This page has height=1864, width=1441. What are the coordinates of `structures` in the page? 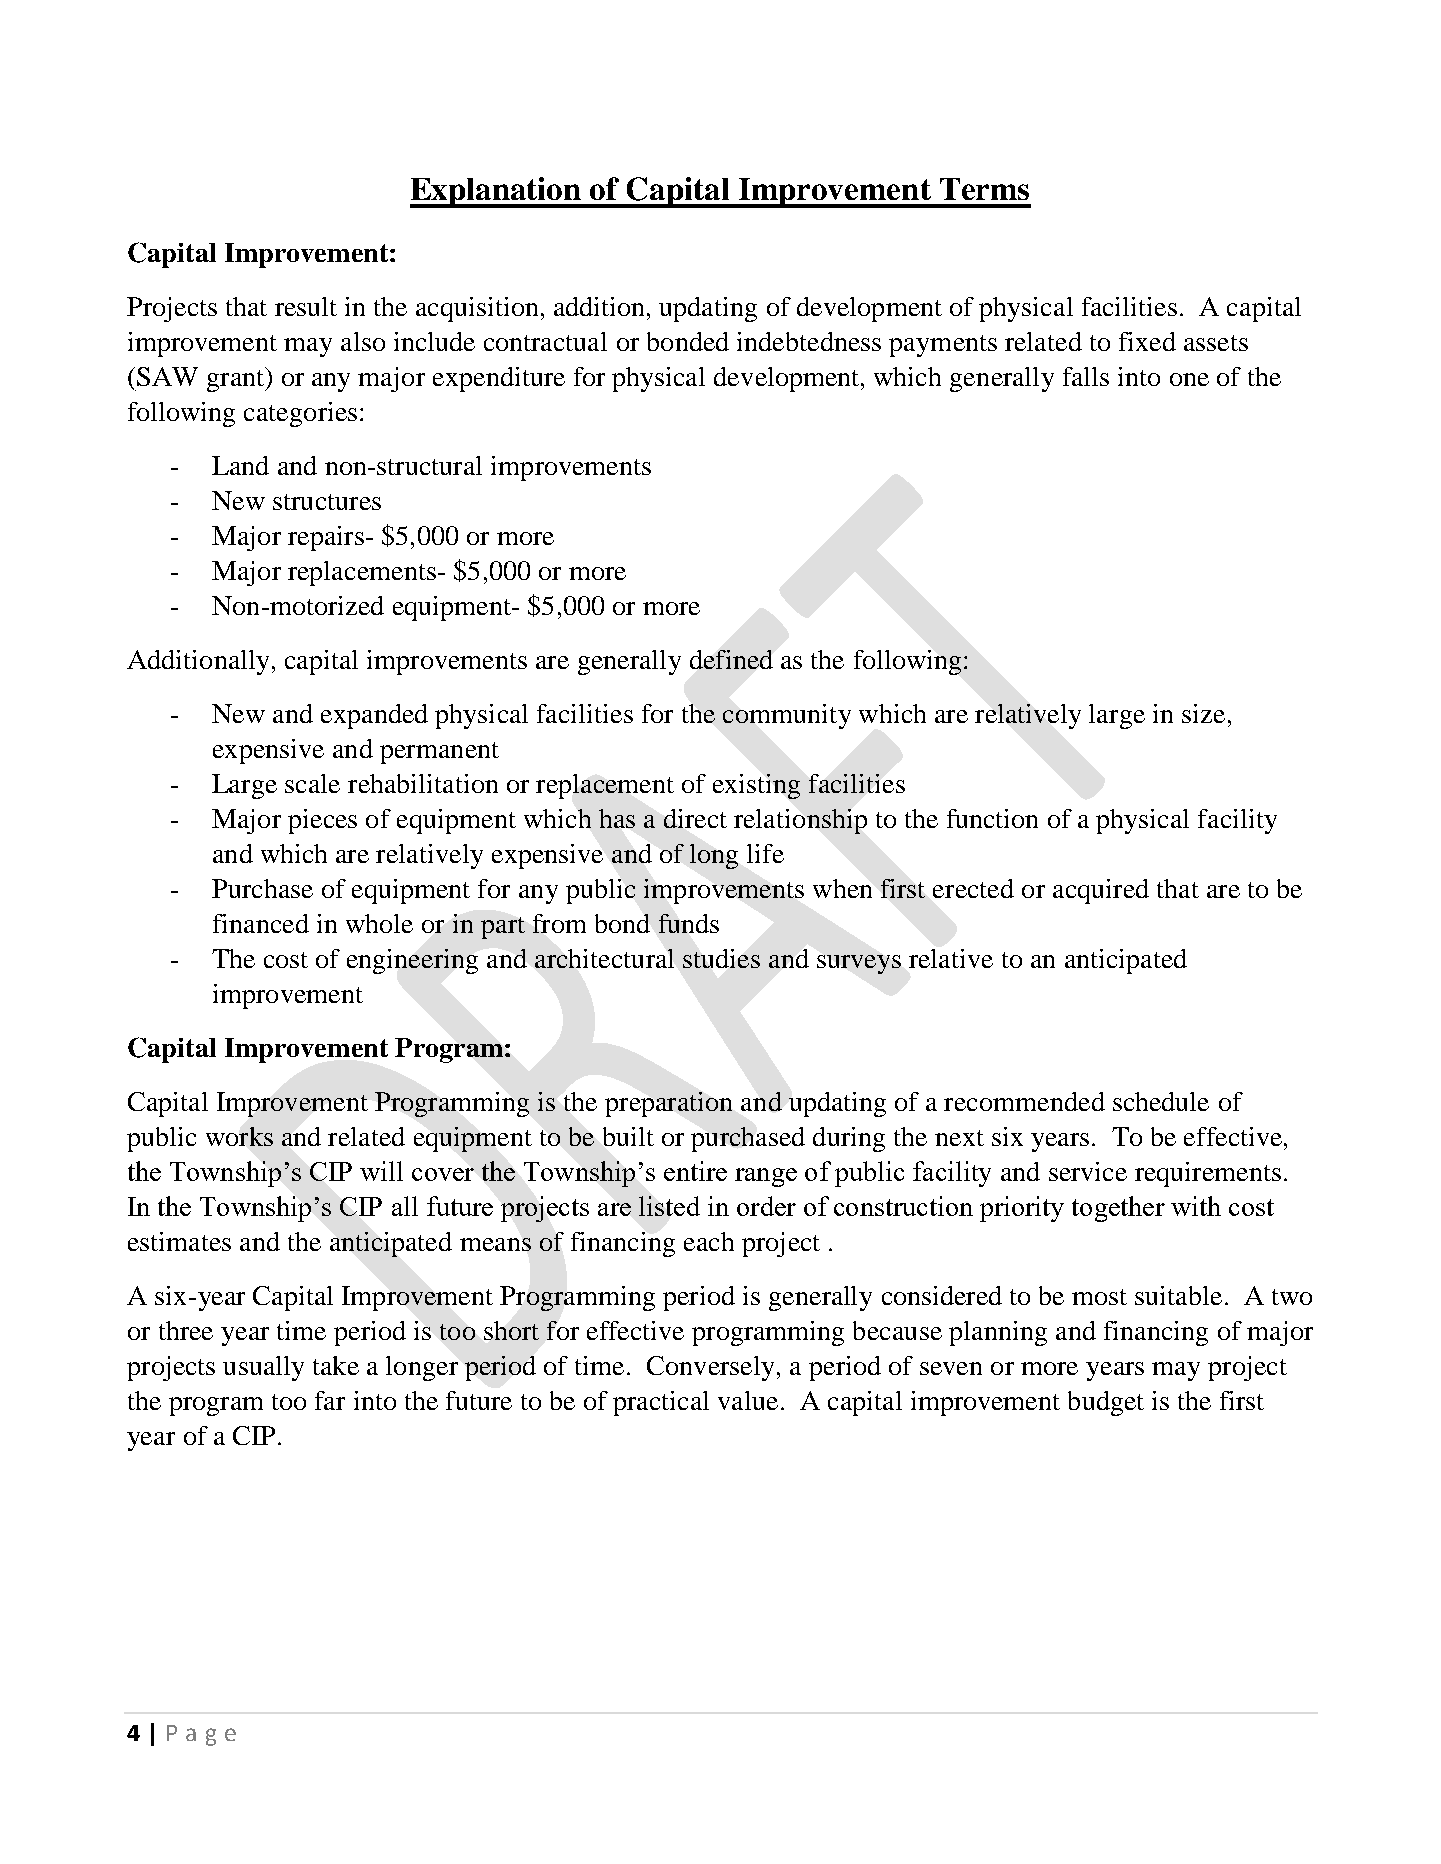 It's located at (327, 502).
